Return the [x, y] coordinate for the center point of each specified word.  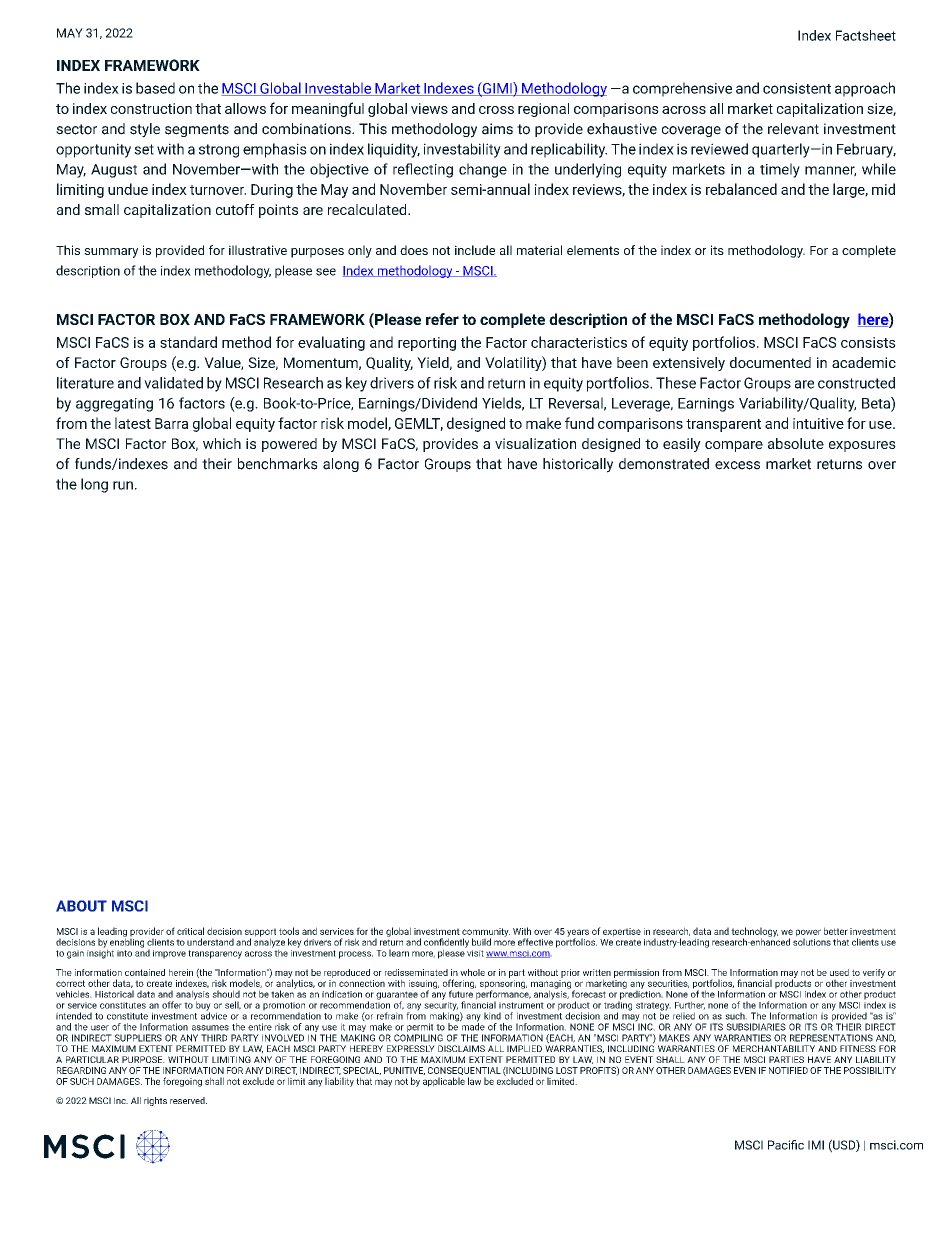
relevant [793, 129]
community [486, 933]
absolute [796, 443]
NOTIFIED [788, 1070]
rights [155, 1101]
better [836, 931]
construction [151, 108]
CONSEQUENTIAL [464, 1071]
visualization [535, 443]
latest [133, 423]
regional [543, 110]
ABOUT [81, 906]
